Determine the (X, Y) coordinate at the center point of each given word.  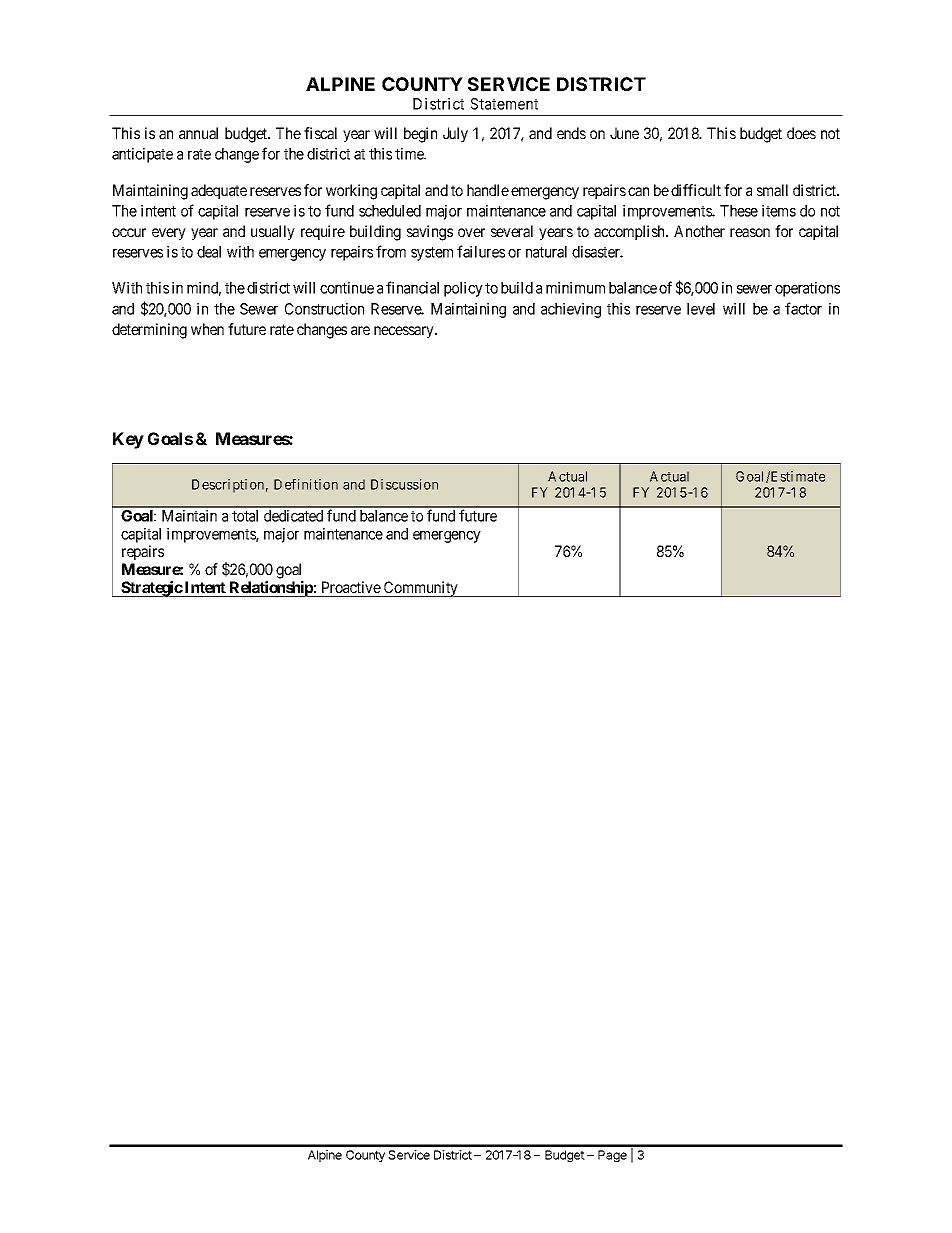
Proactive (351, 587)
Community (421, 589)
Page (612, 1156)
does (801, 133)
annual (198, 133)
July (455, 135)
